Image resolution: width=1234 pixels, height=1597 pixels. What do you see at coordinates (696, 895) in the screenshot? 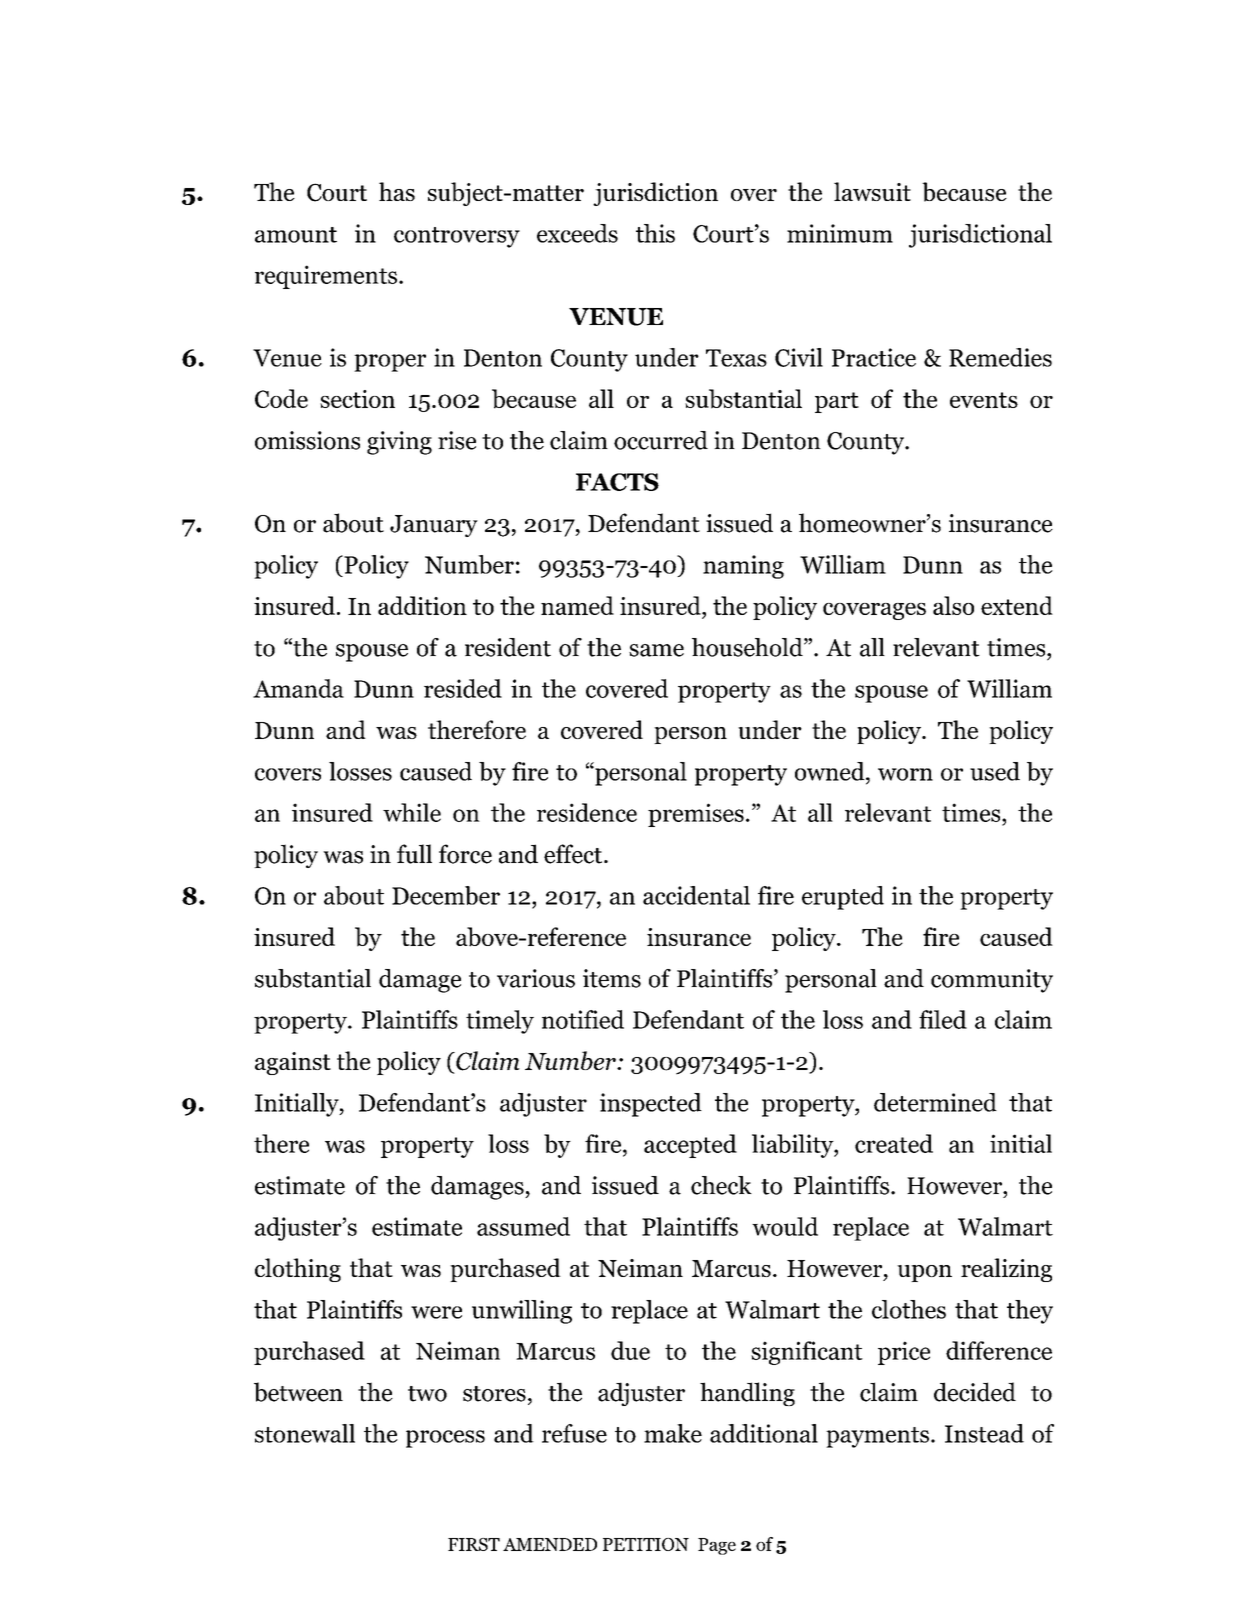
I see `accidental` at bounding box center [696, 895].
